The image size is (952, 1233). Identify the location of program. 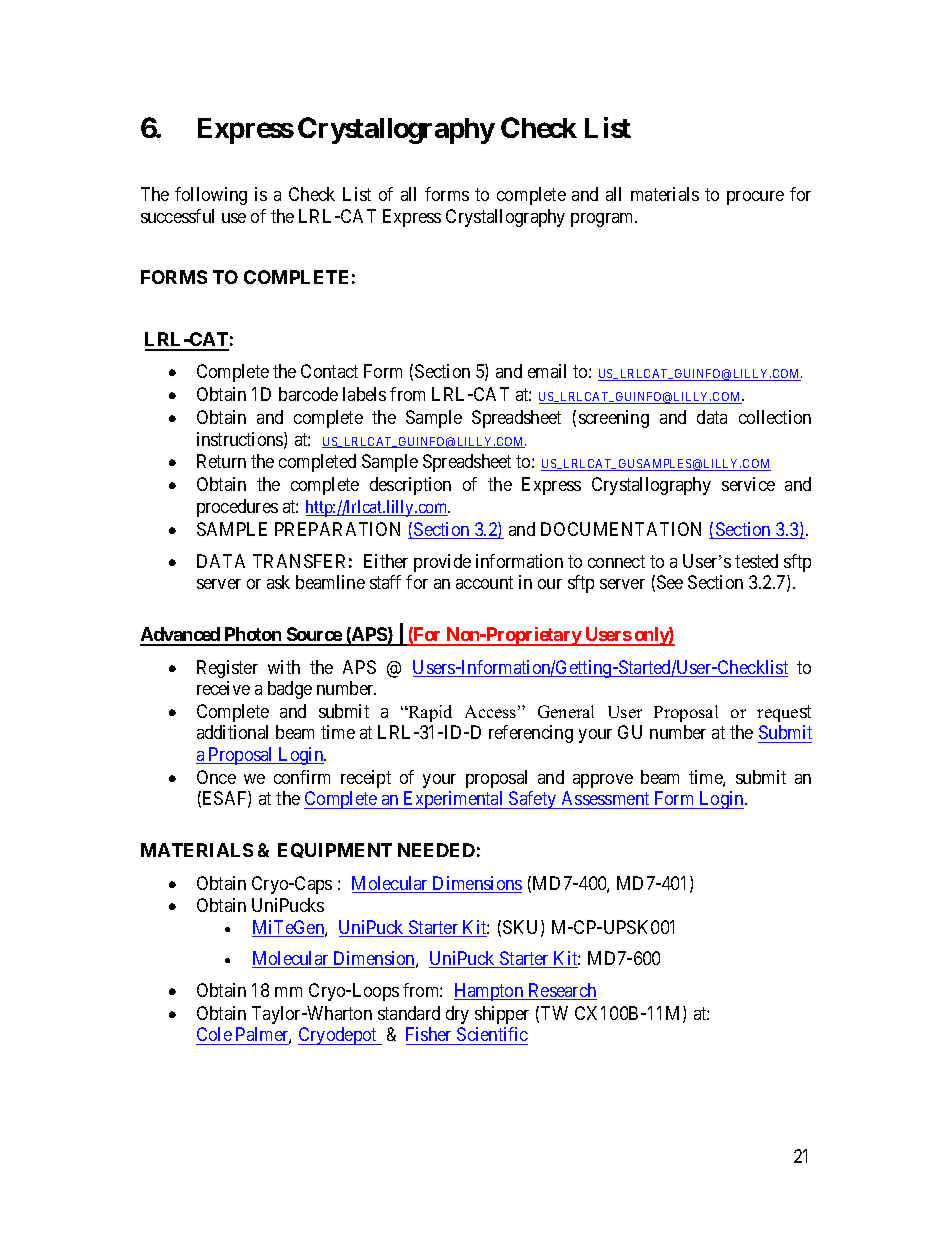
(604, 220).
